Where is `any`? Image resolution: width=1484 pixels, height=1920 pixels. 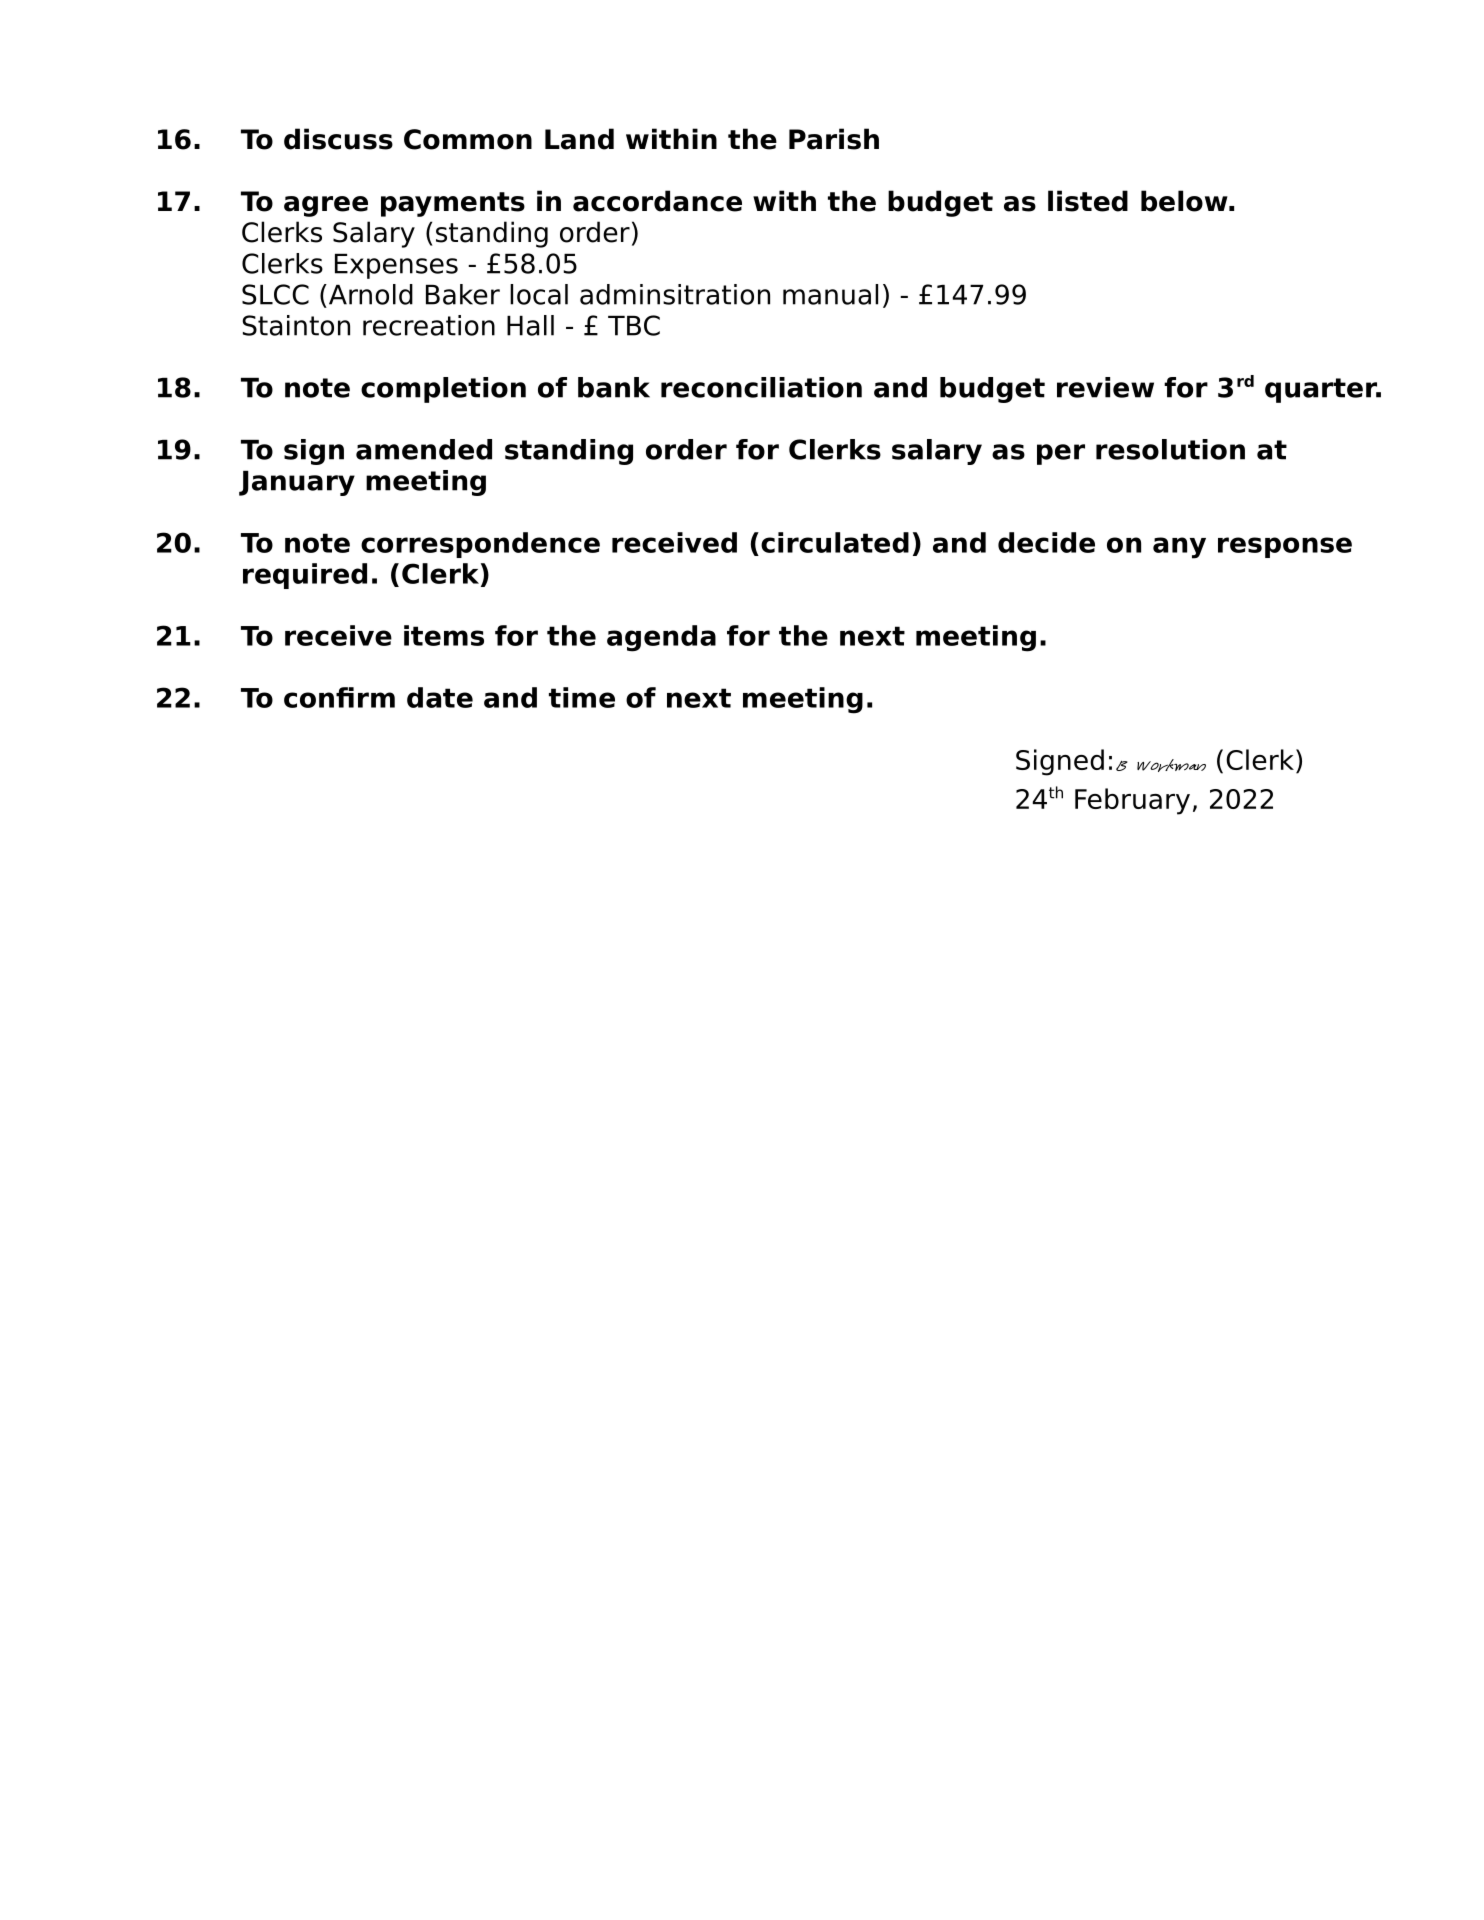
any is located at coordinates (1179, 548).
